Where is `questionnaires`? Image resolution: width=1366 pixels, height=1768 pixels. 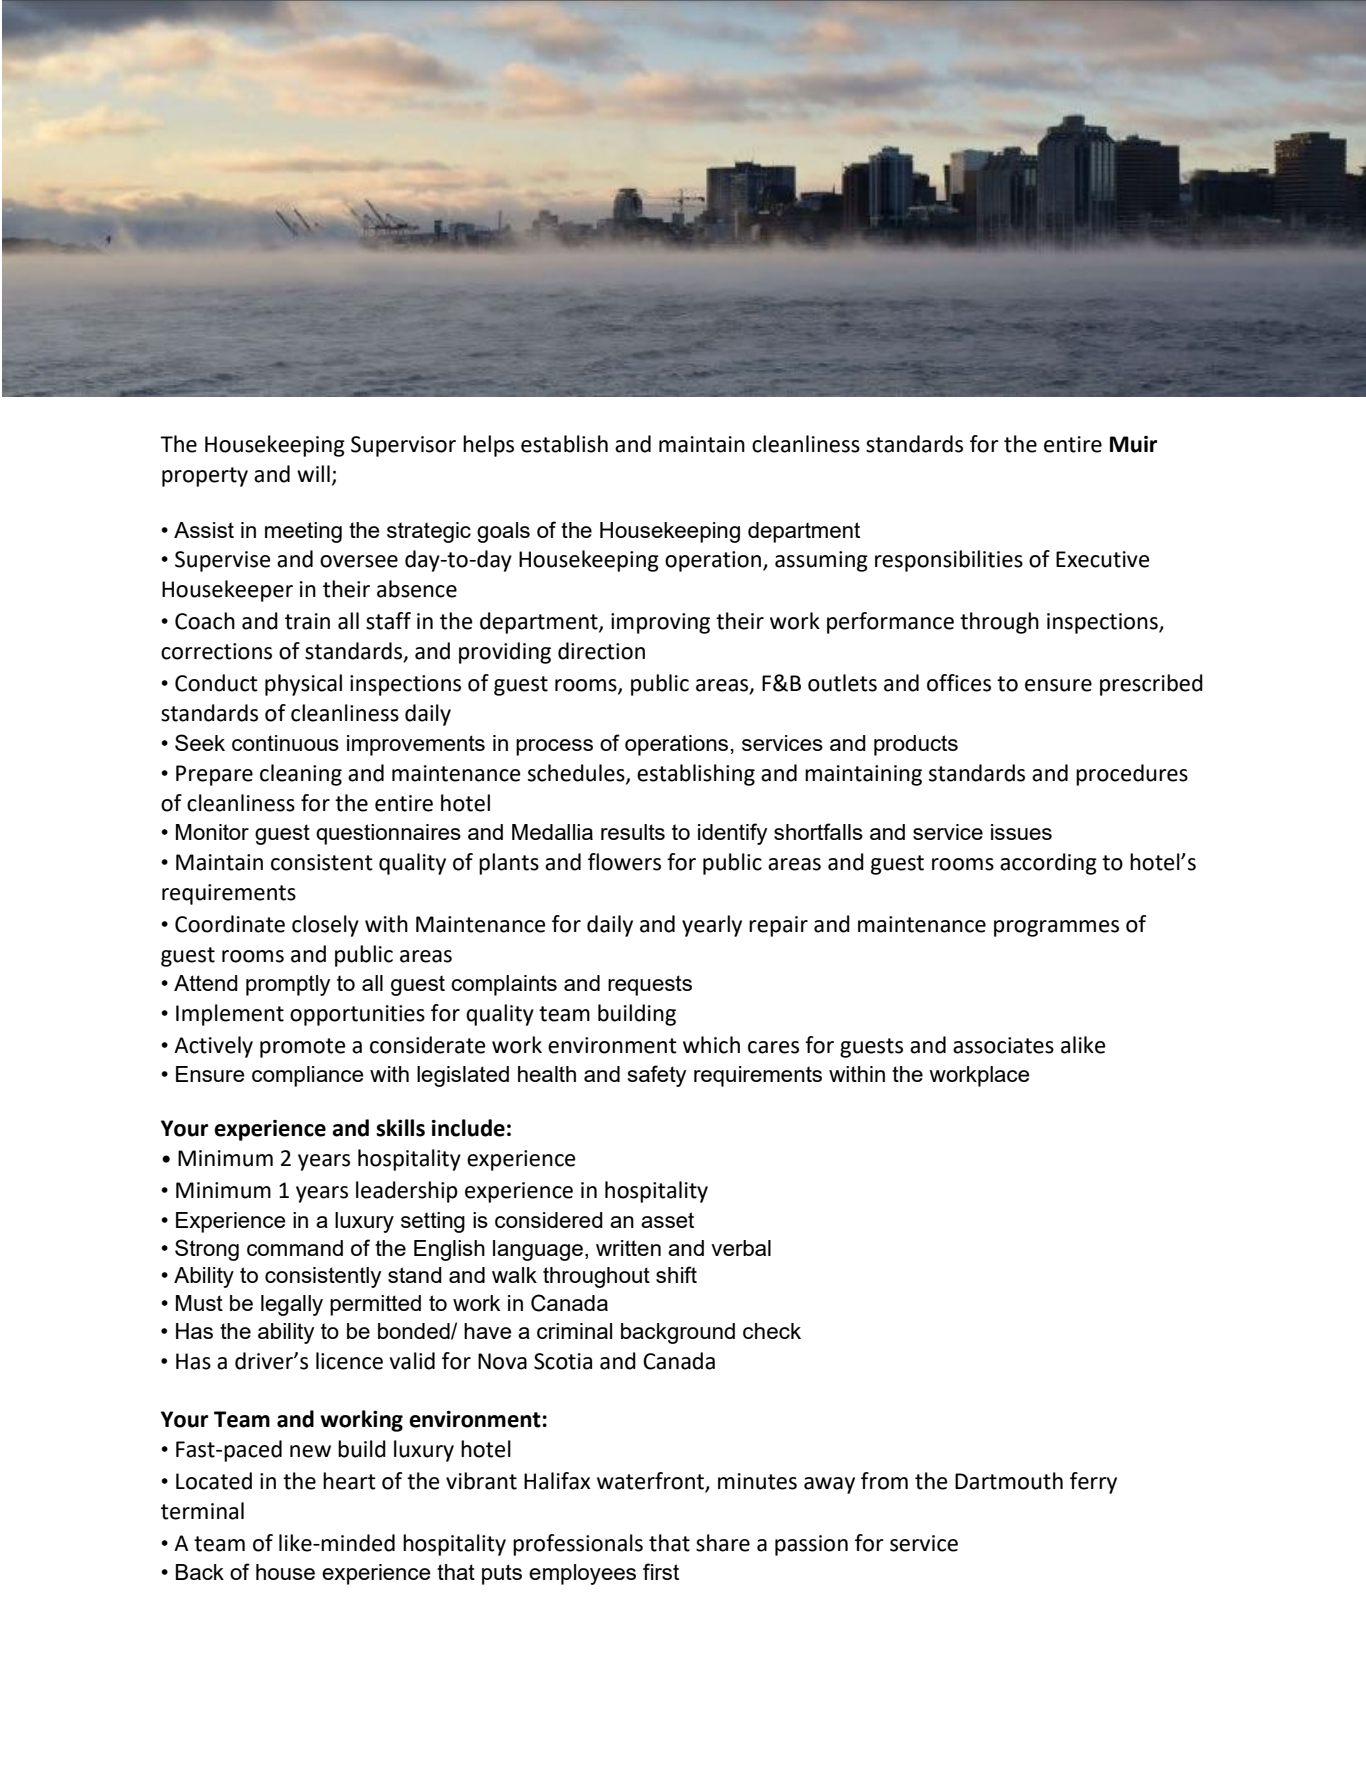
questionnaires is located at coordinates (388, 834).
